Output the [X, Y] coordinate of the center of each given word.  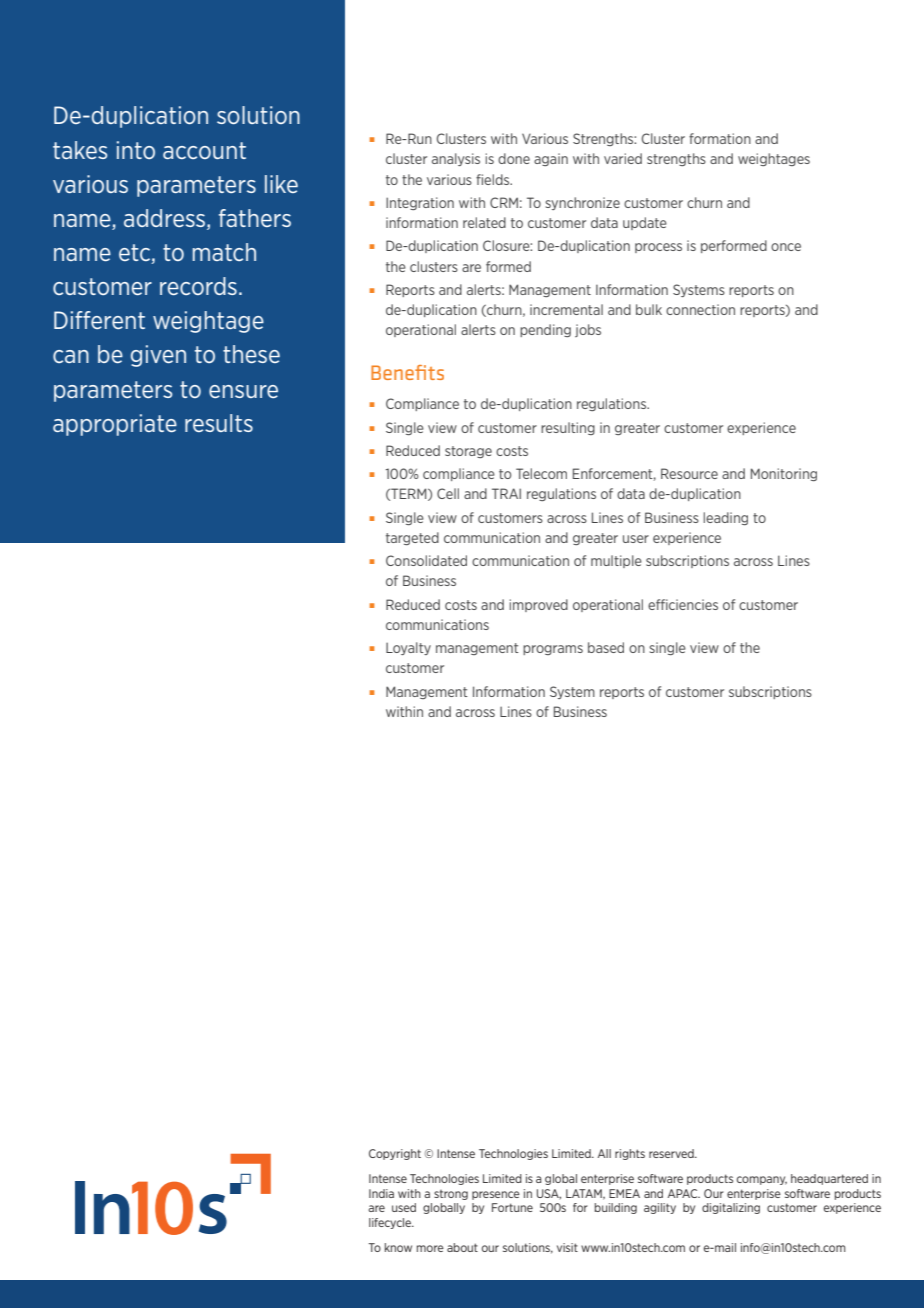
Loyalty [408, 648]
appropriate [115, 425]
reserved [672, 1153]
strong [451, 1195]
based [606, 647]
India [381, 1193]
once [786, 247]
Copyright [395, 1154]
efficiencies [683, 604]
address [166, 219]
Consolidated [426, 560]
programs [553, 650]
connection [700, 309]
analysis [456, 159]
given [158, 356]
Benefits [407, 372]
